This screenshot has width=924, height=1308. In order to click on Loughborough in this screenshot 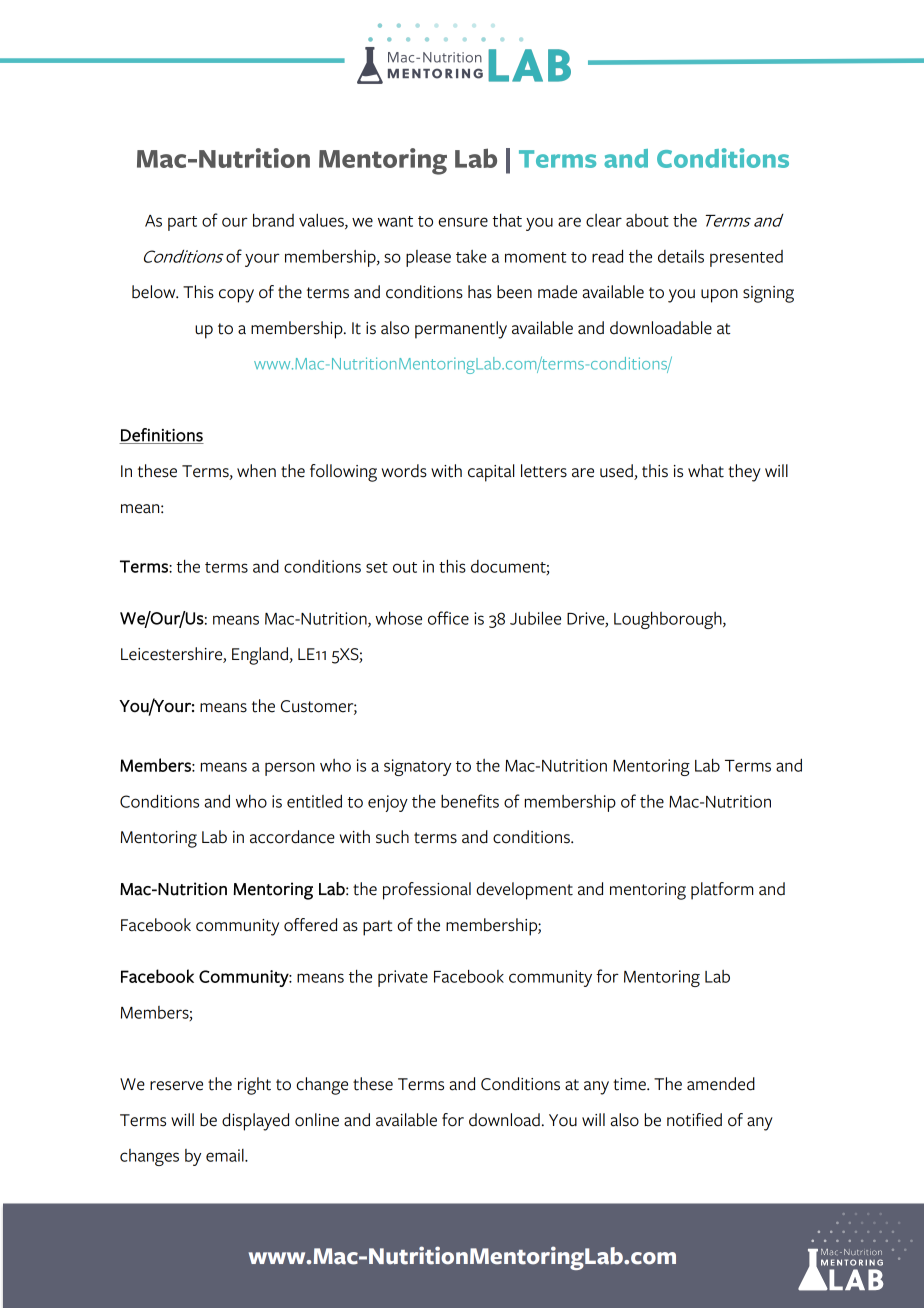, I will do `click(669, 620)`.
